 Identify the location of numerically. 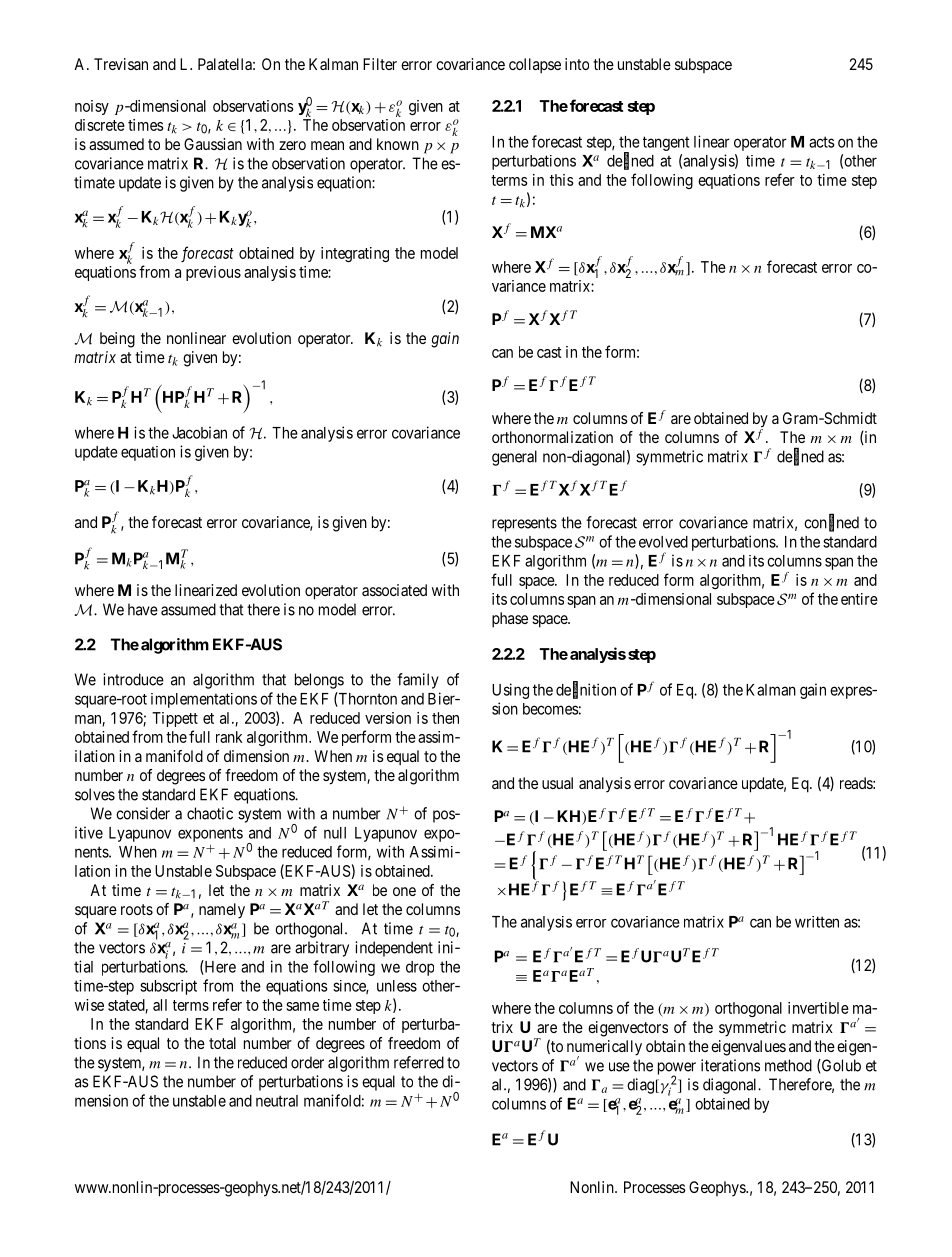
(604, 1049).
